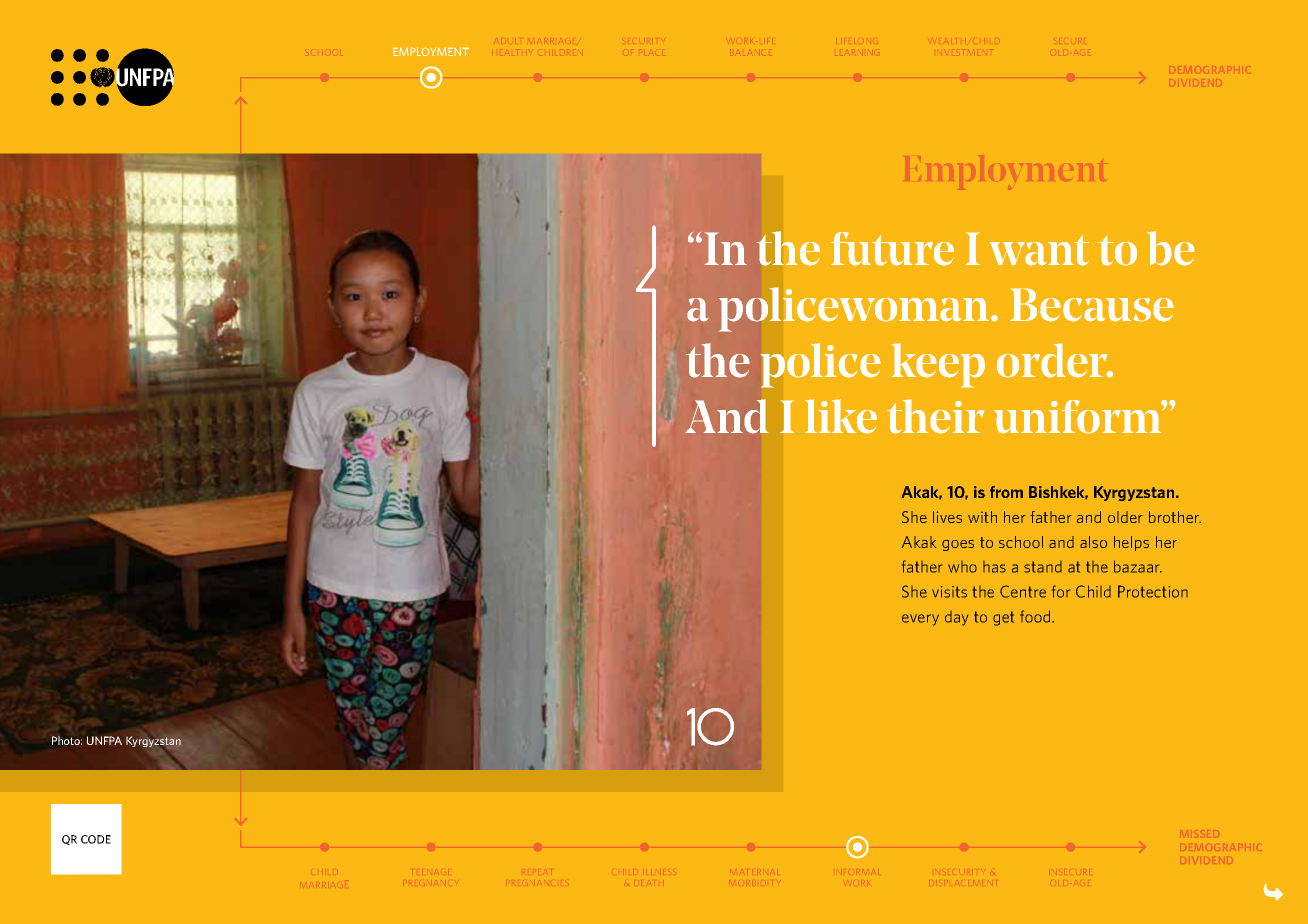 The image size is (1308, 924). Describe the element at coordinates (1093, 542) in the document. I see `also` at that location.
